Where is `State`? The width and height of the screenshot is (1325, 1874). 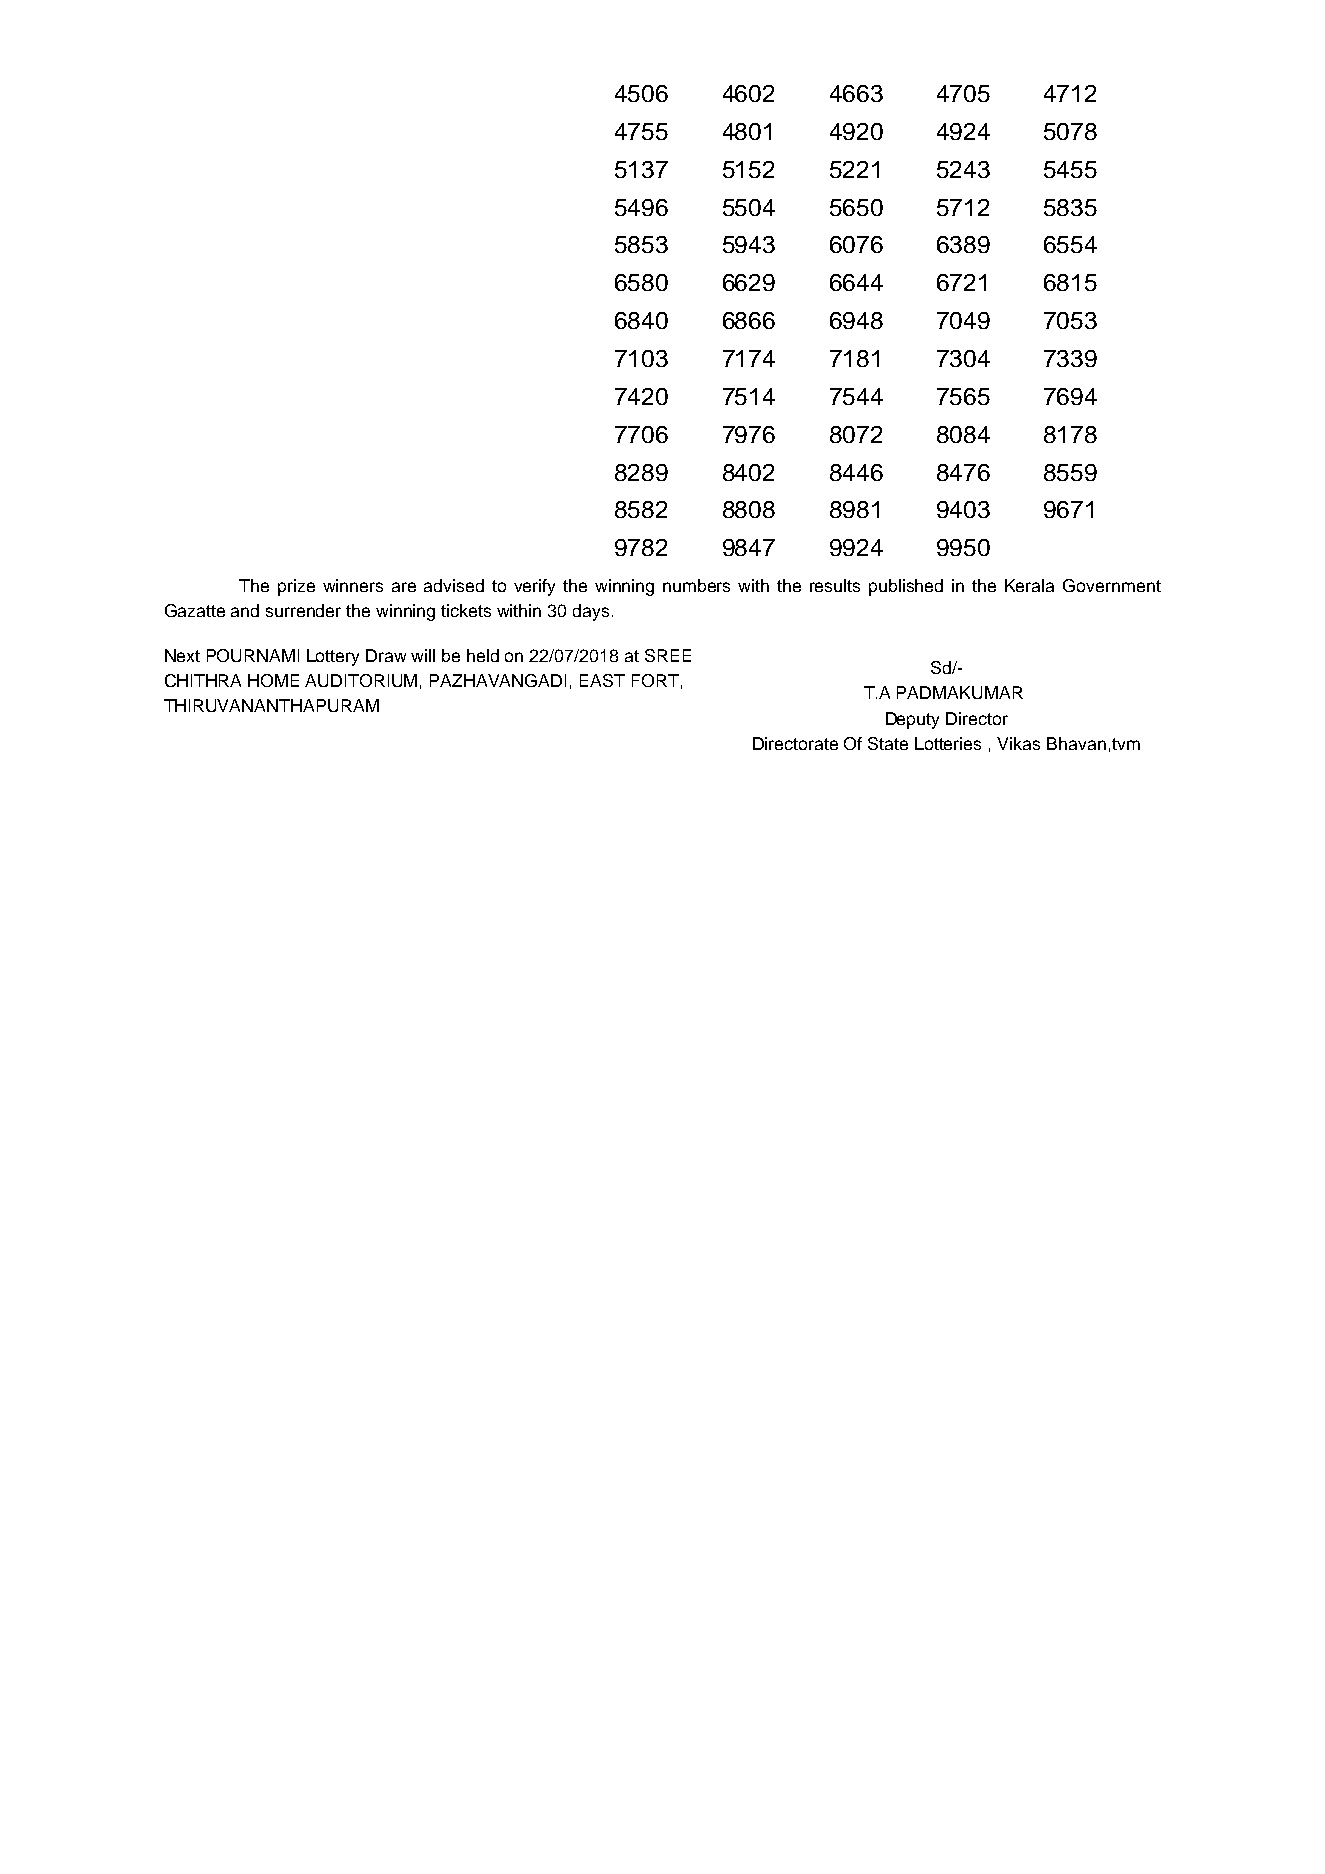 State is located at coordinates (888, 743).
